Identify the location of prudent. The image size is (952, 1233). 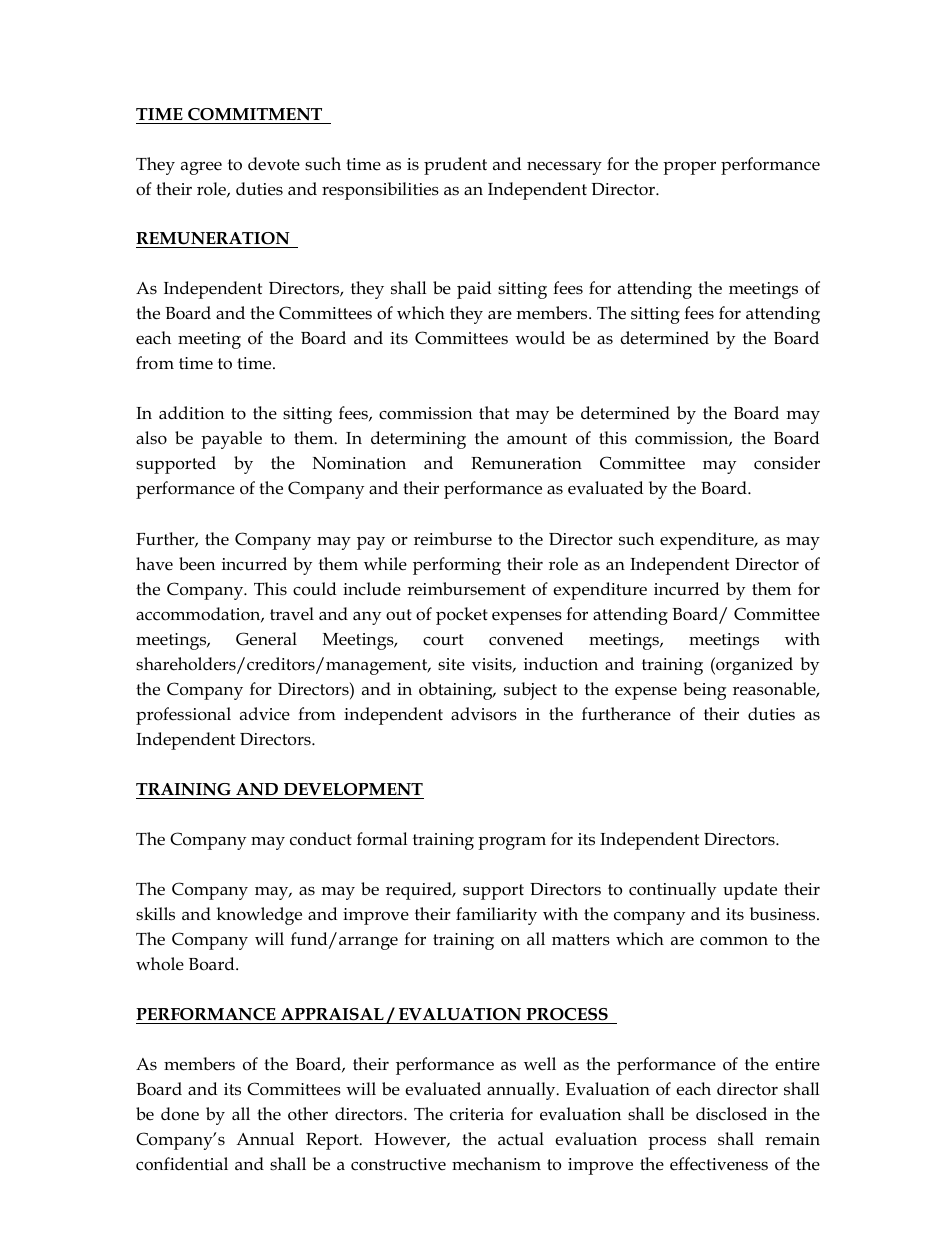
(455, 166).
